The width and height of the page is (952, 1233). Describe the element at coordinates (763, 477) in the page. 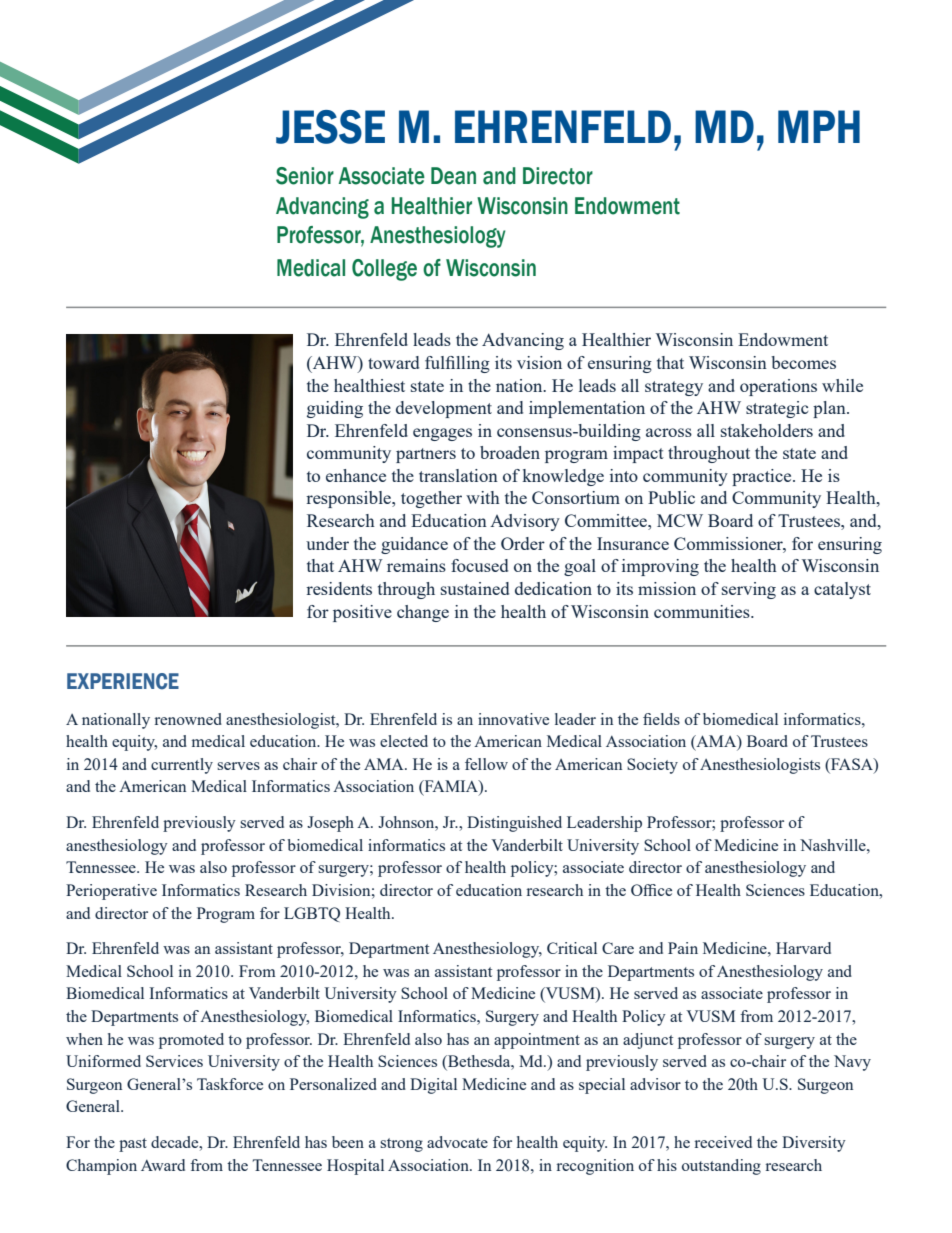

I see `practice` at that location.
